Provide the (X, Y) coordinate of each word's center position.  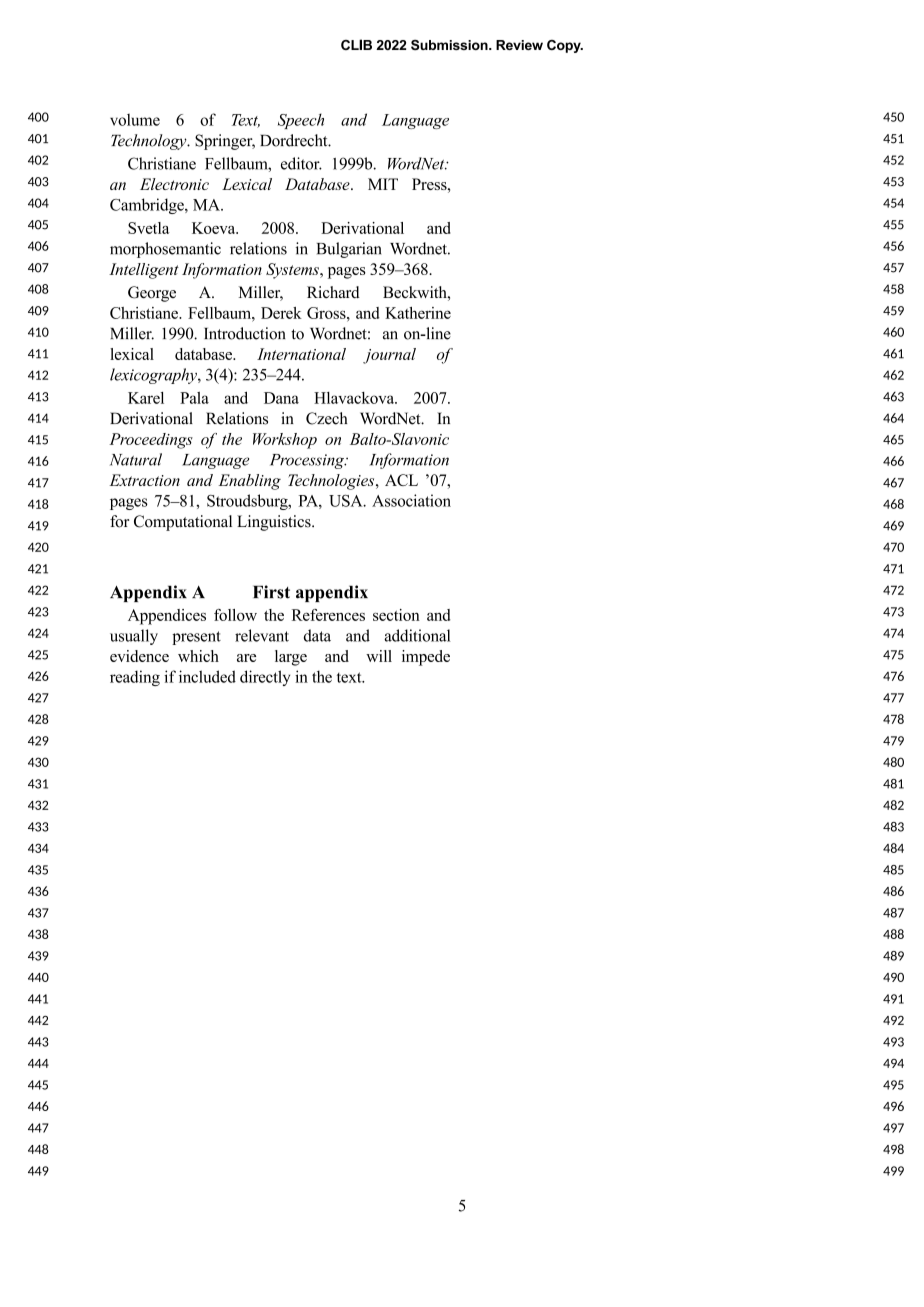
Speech (301, 121)
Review (519, 45)
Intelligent (144, 271)
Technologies (332, 482)
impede (426, 658)
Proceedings (151, 441)
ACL (401, 480)
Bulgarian (349, 250)
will (379, 656)
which (198, 656)
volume (135, 120)
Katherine (418, 313)
